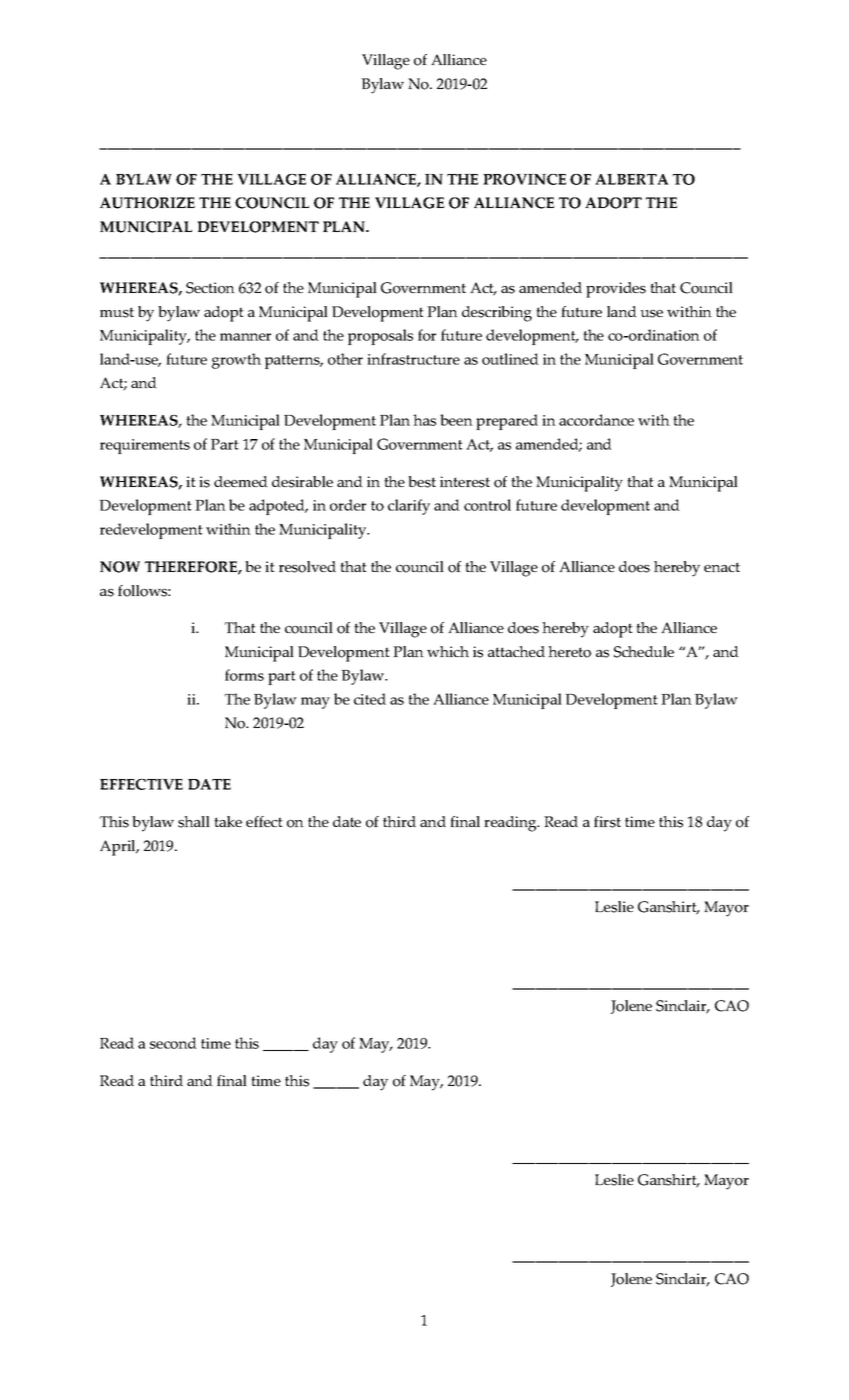 Image resolution: width=849 pixels, height=1400 pixels. What do you see at coordinates (194, 822) in the screenshot?
I see `shall` at bounding box center [194, 822].
